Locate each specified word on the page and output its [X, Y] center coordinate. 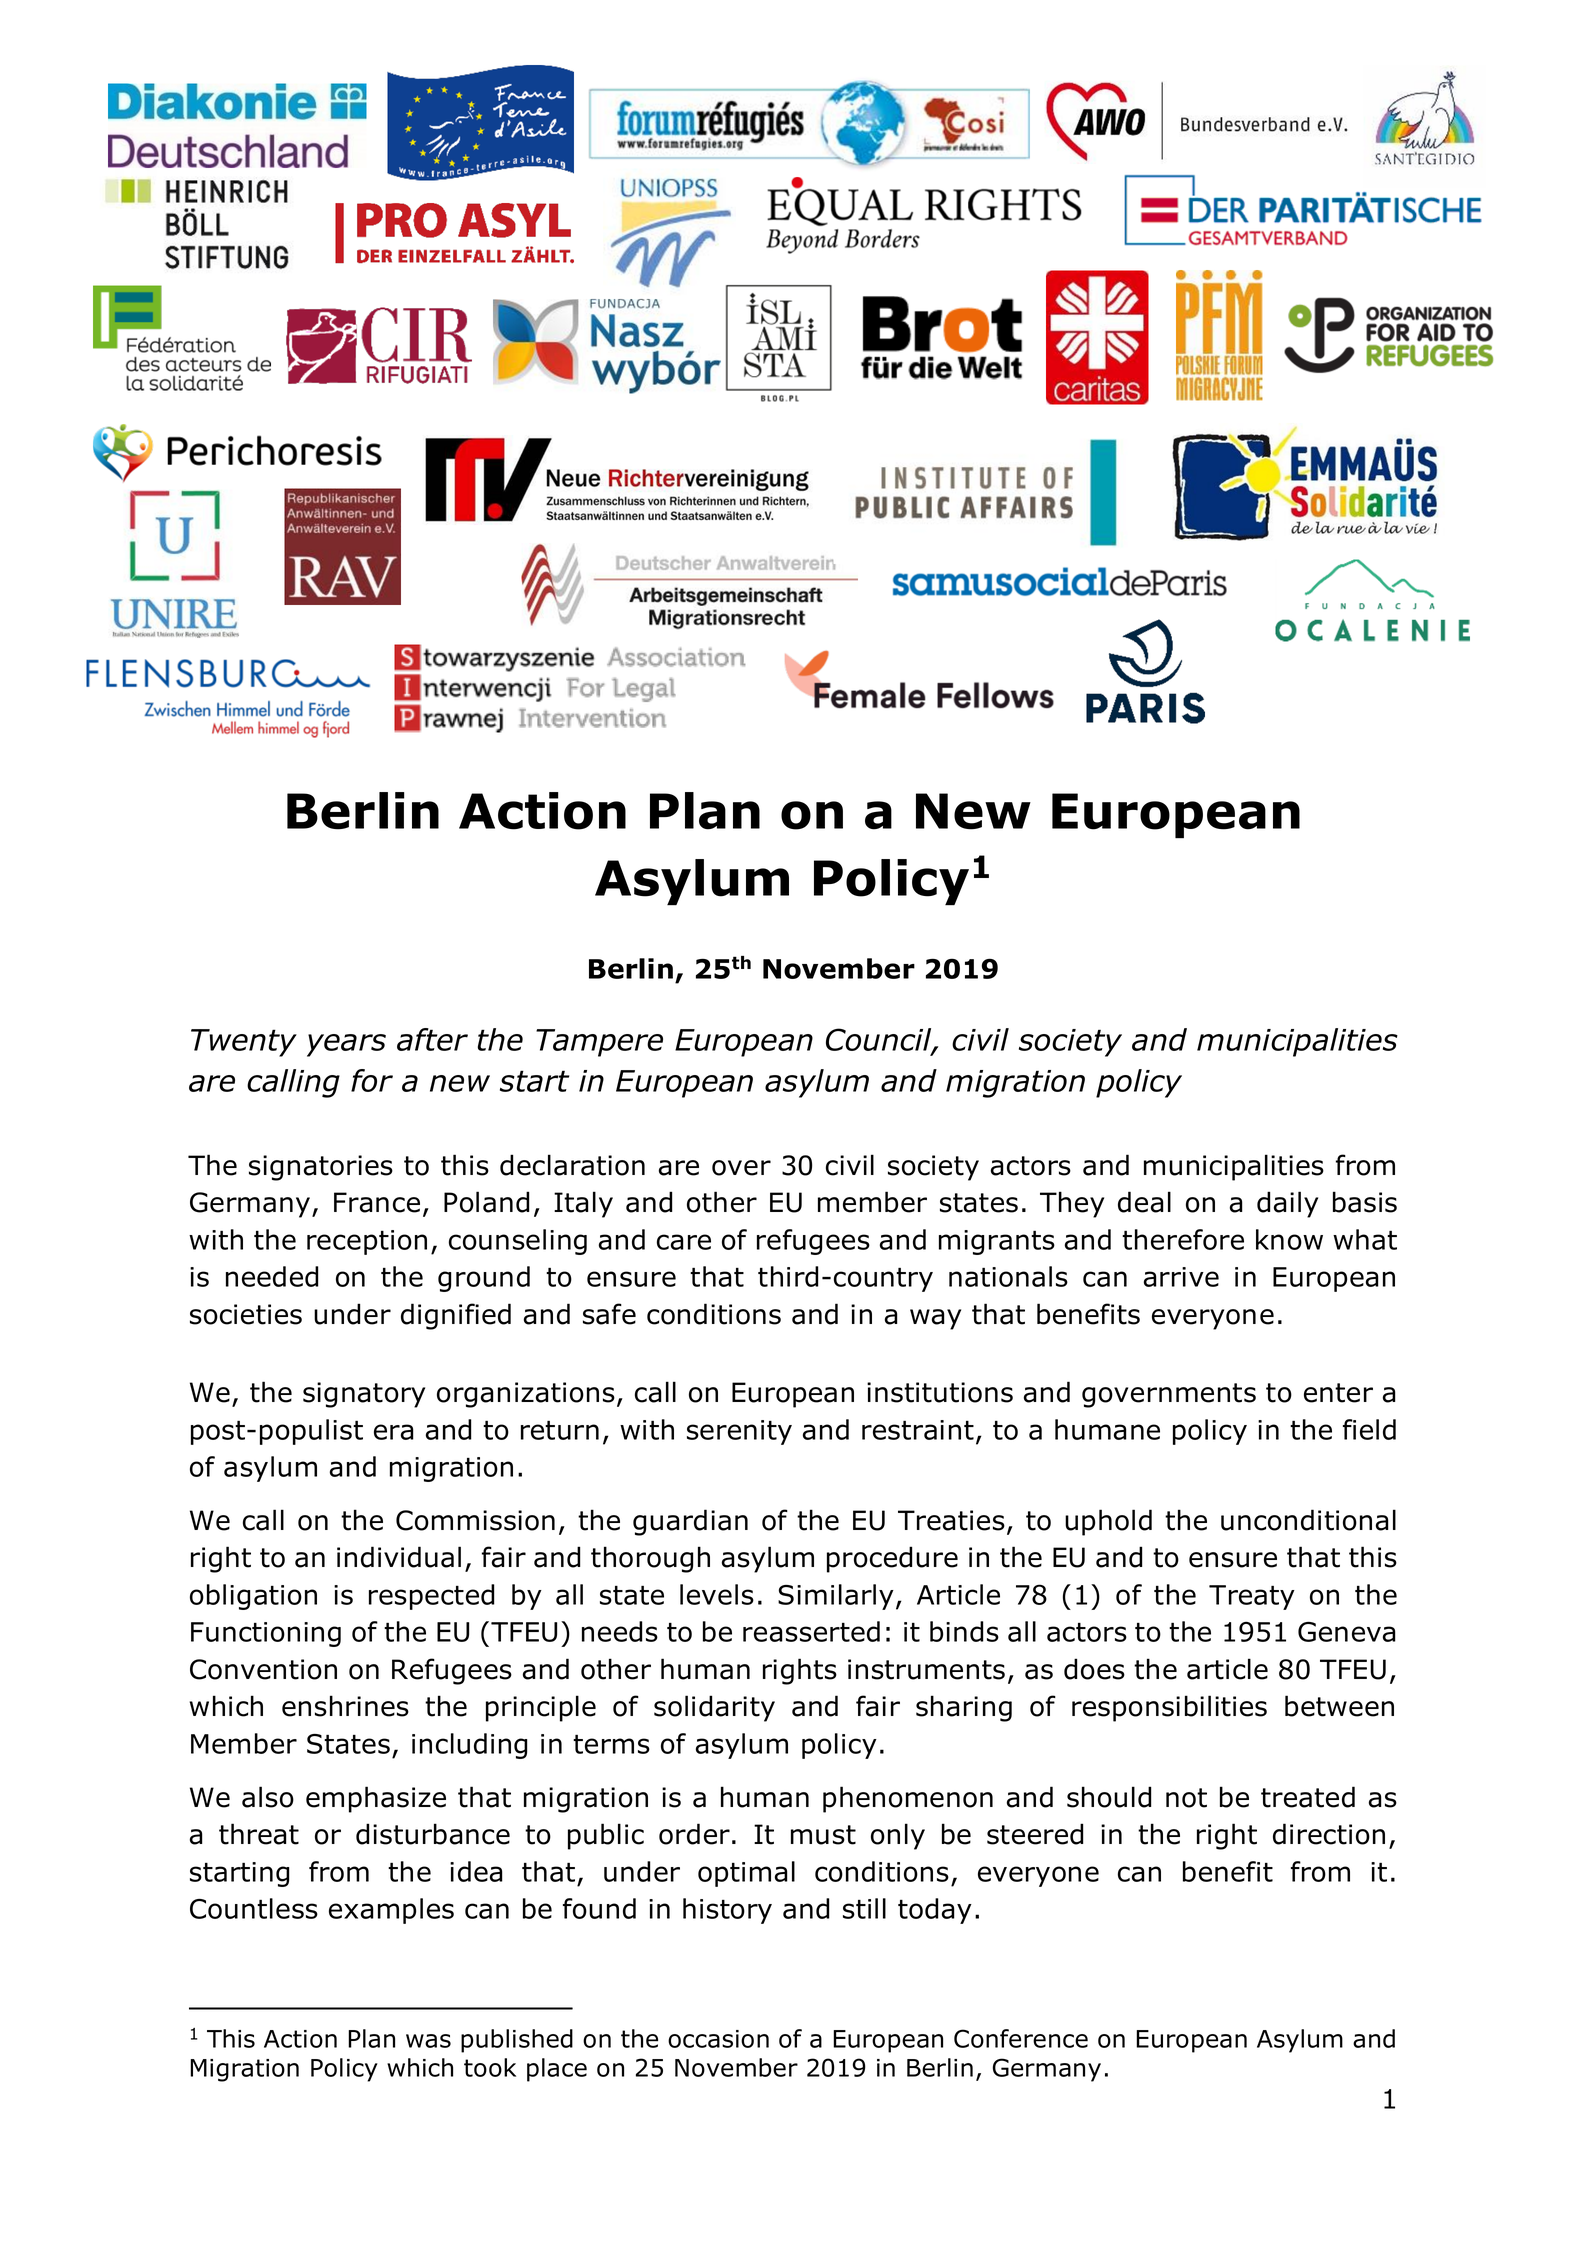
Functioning [266, 1634]
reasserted [811, 1631]
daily [1287, 1204]
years [346, 1045]
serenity [739, 1432]
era [394, 1432]
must [823, 1835]
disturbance [433, 1834]
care [684, 1242]
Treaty [1252, 1597]
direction [1329, 1834]
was [428, 2041]
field [1369, 1429]
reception [367, 1242]
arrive [1181, 1277]
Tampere [599, 1043]
